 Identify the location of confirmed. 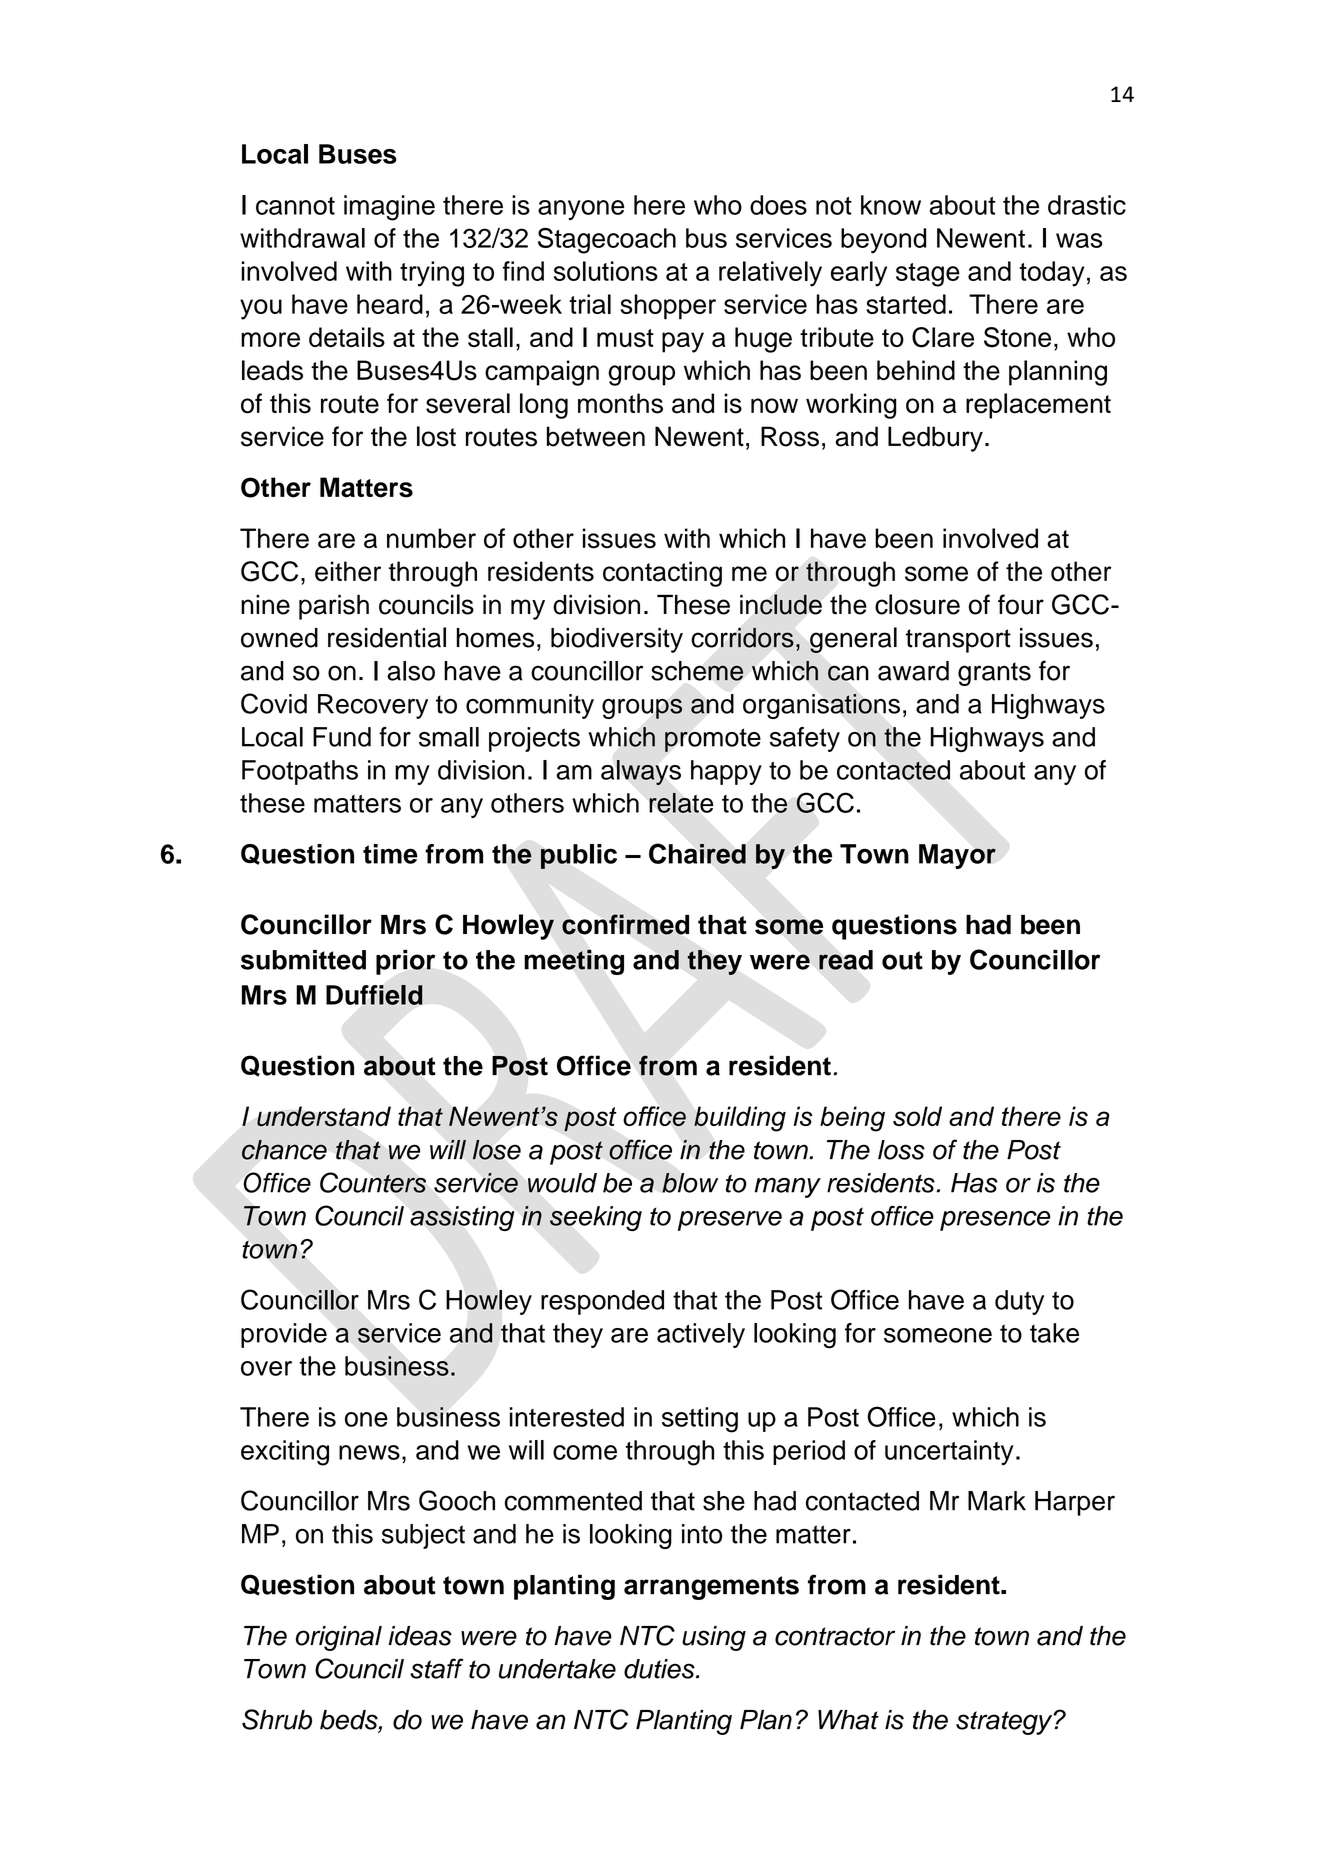
(625, 924).
